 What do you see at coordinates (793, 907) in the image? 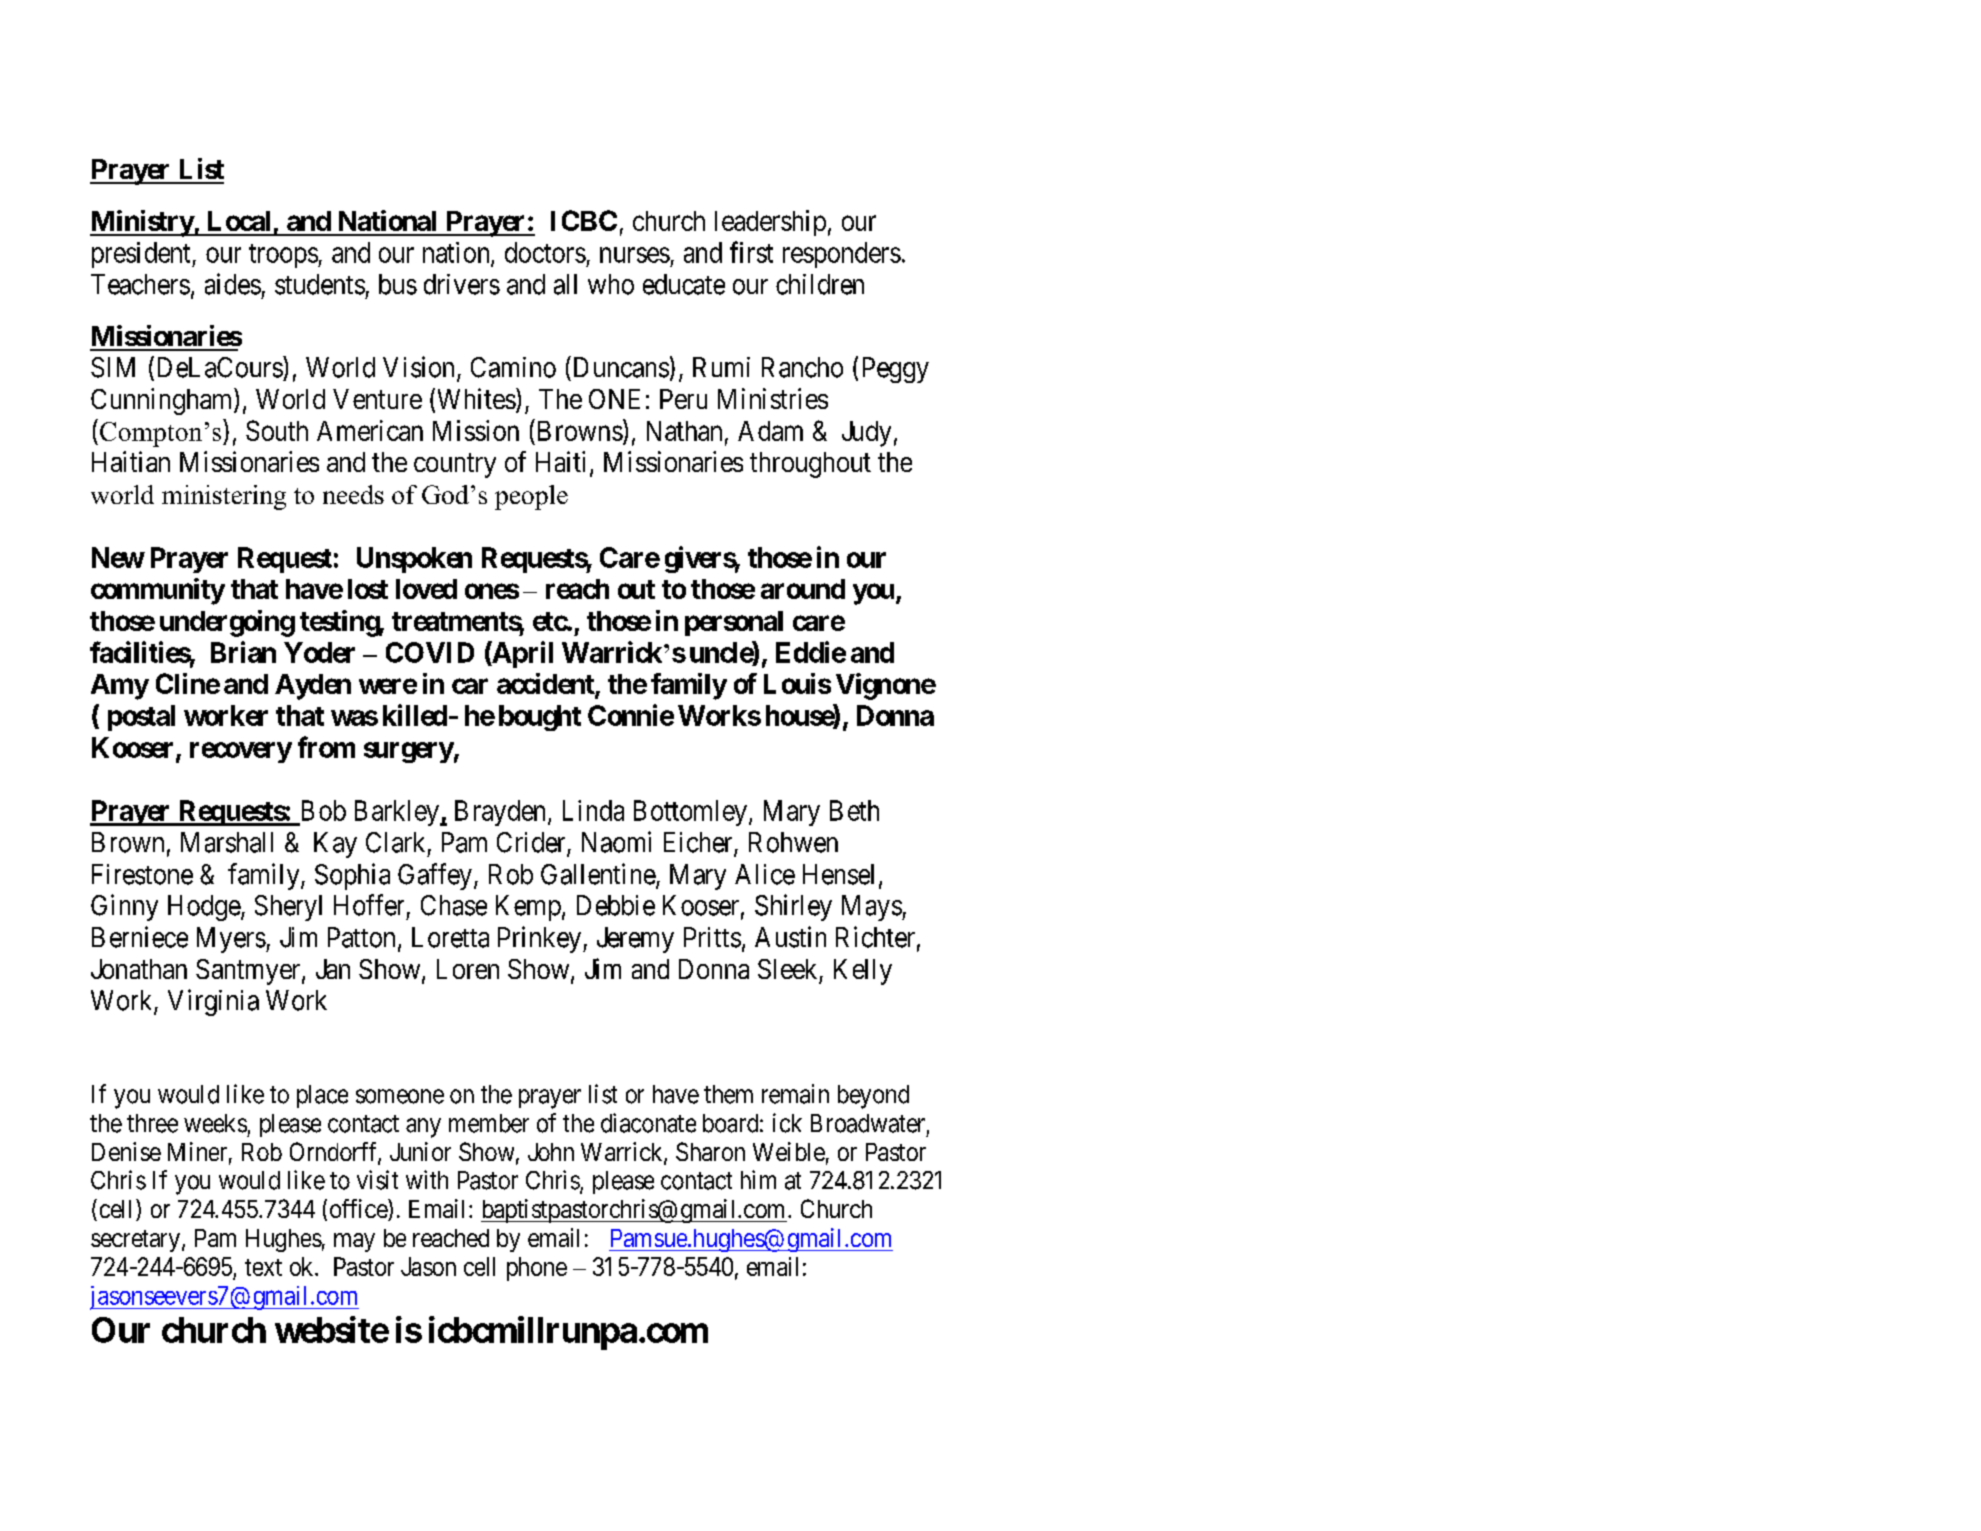
I see `Shirley` at bounding box center [793, 907].
